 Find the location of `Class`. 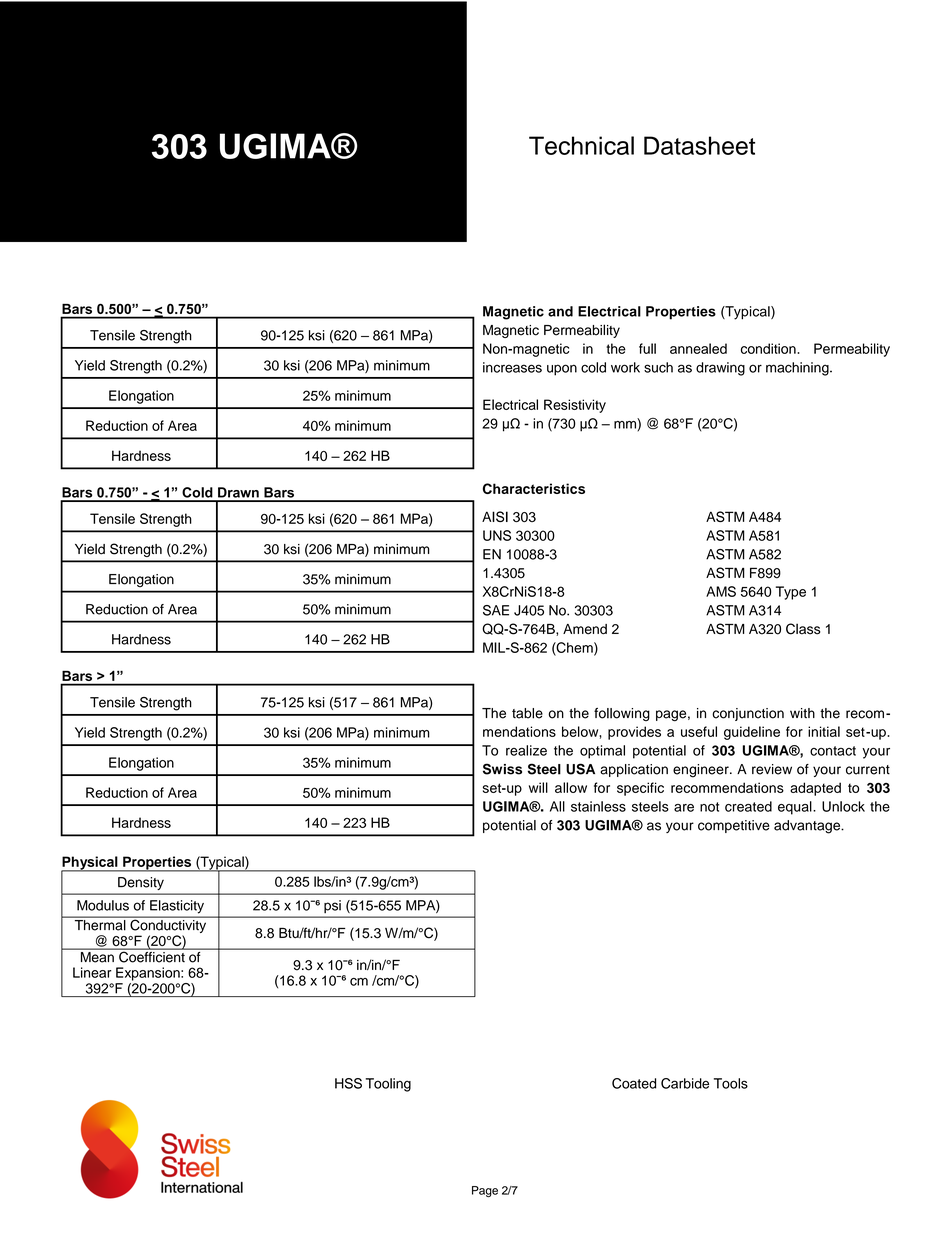

Class is located at coordinates (803, 629).
